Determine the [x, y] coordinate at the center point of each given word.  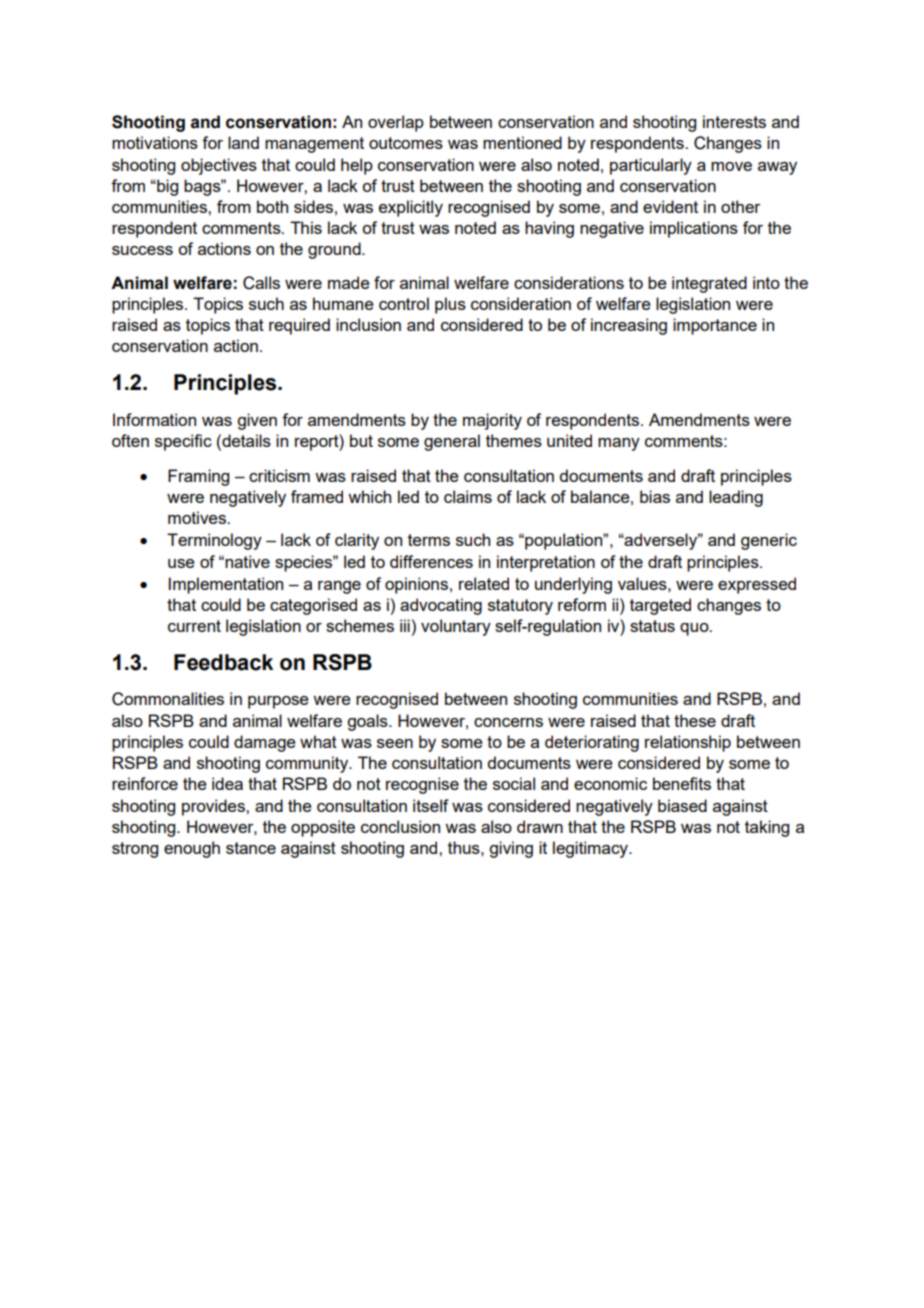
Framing [198, 477]
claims [468, 496]
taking [767, 828]
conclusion [400, 826]
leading [736, 498]
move [731, 166]
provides [214, 807]
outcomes [406, 143]
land [243, 142]
